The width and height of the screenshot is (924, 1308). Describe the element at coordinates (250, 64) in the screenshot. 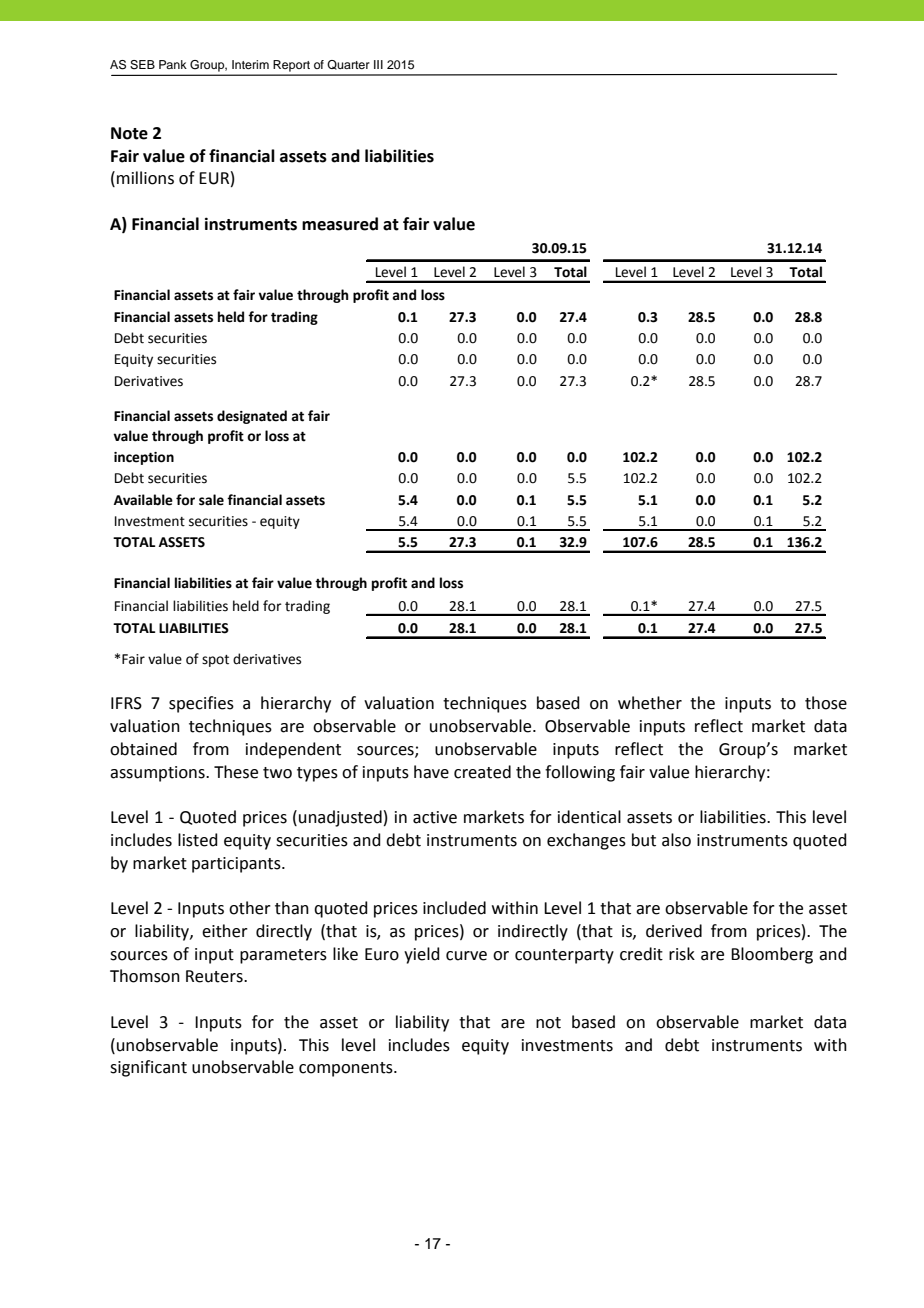

I see `Interim` at that location.
